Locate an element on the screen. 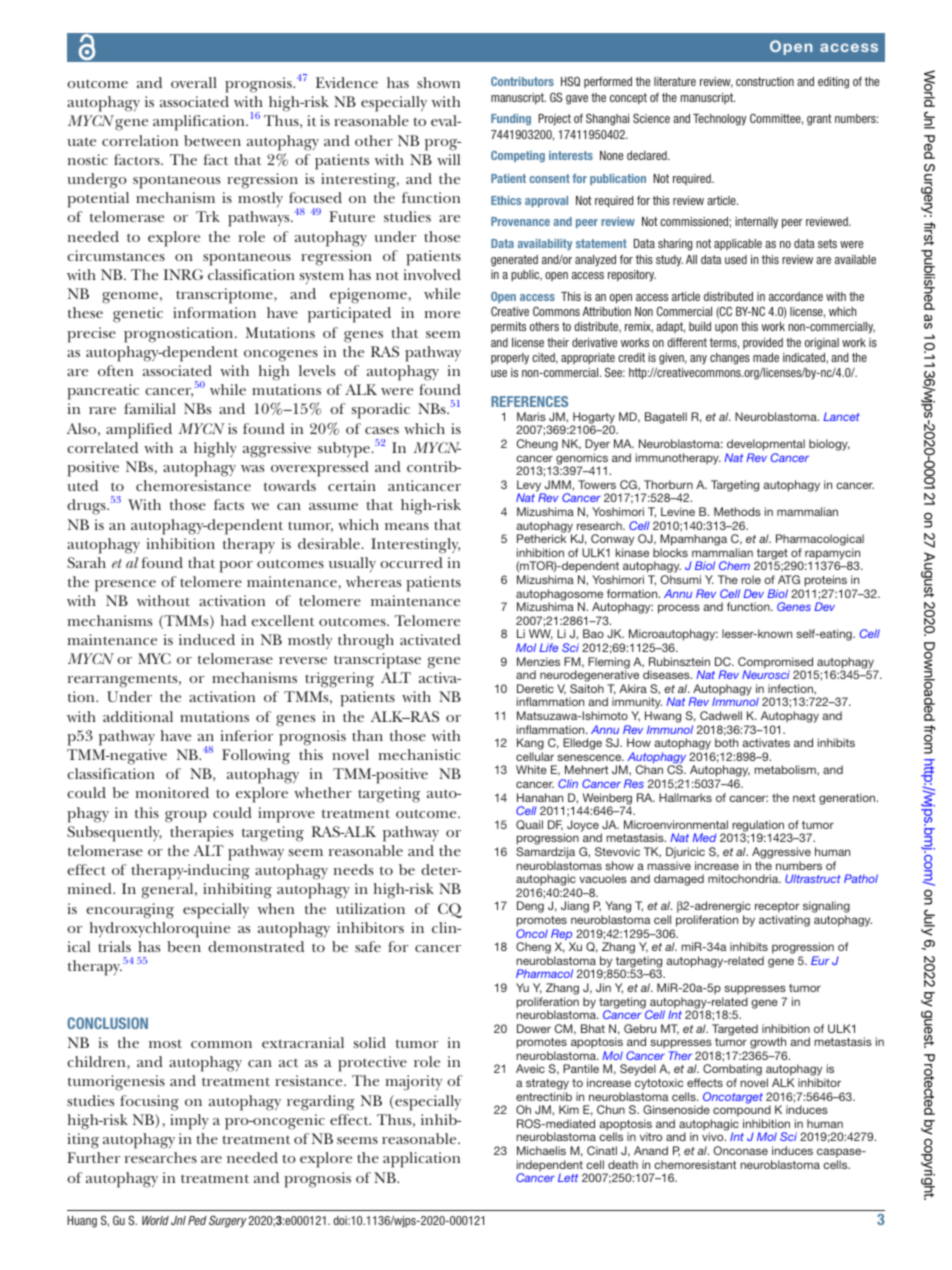 Image resolution: width=952 pixels, height=1270 pixels. overall is located at coordinates (194, 82).
